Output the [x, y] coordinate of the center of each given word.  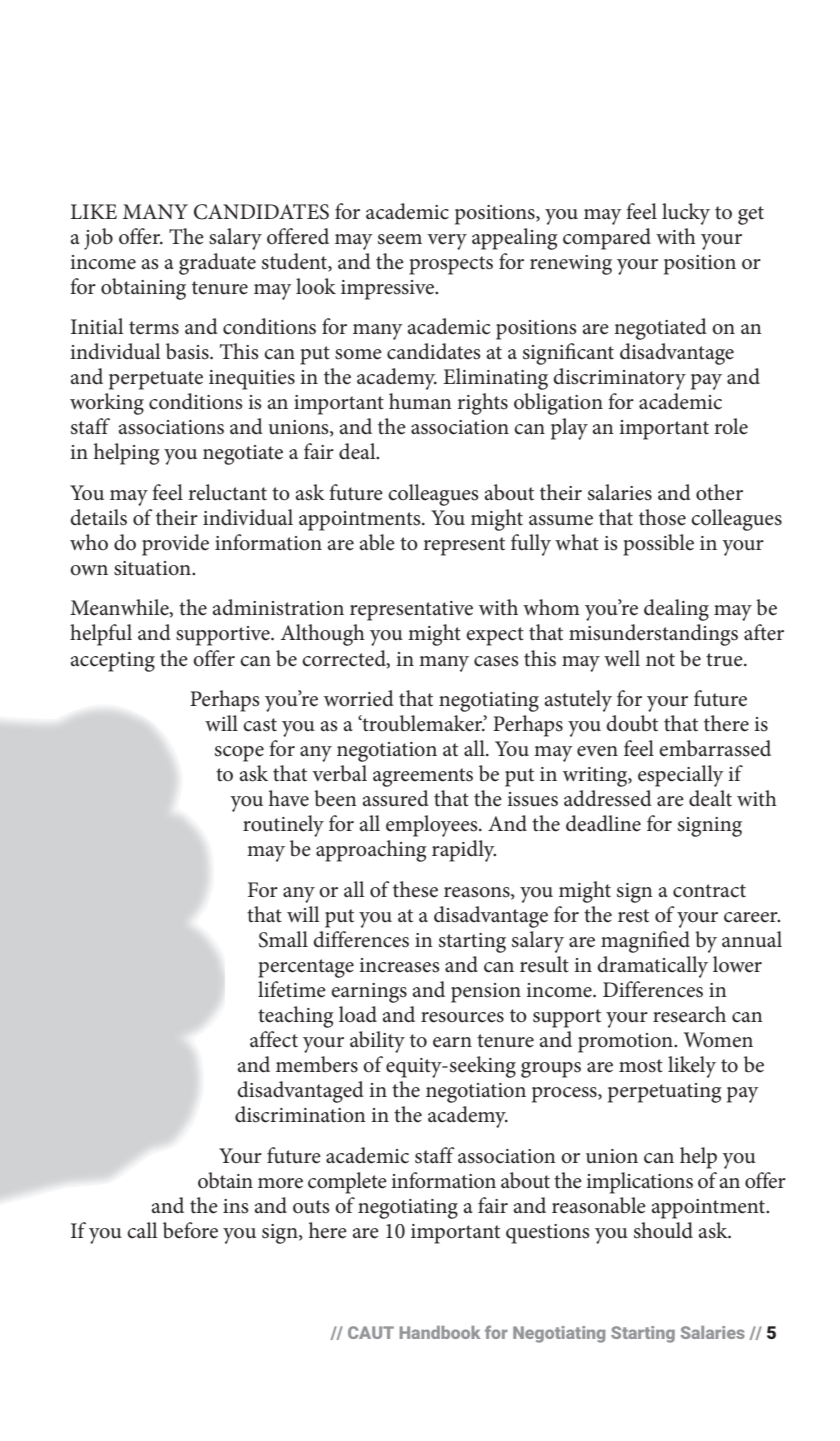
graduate [217, 264]
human [420, 401]
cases [496, 661]
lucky [686, 214]
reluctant [228, 492]
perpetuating [665, 1093]
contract [709, 891]
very [447, 242]
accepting [113, 662]
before [190, 1230]
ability [377, 1042]
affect [274, 1039]
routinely [283, 826]
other [719, 492]
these [415, 889]
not [660, 660]
